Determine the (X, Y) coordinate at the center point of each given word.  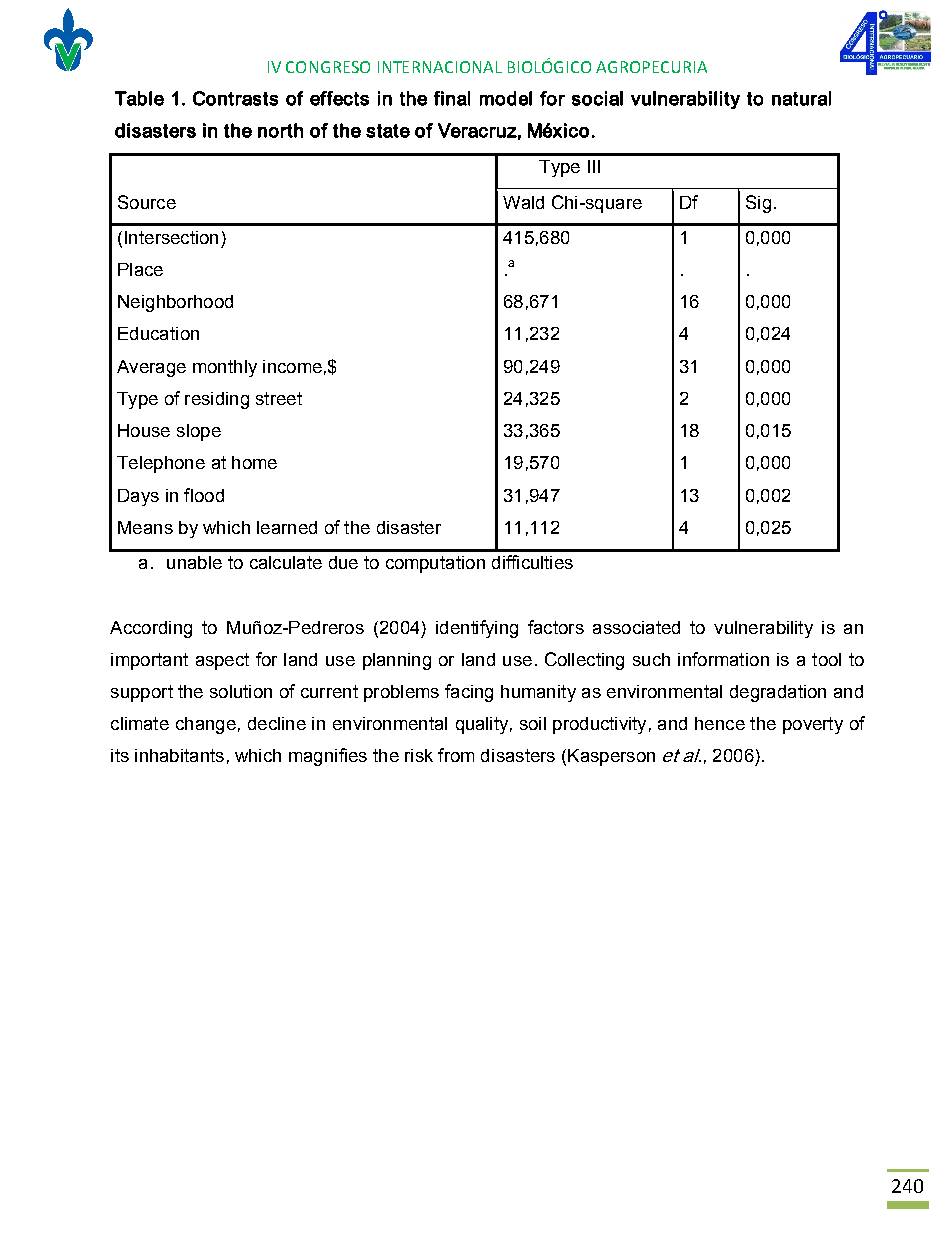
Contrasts (235, 98)
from (456, 755)
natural (801, 98)
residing (217, 400)
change (206, 725)
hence (720, 723)
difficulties (532, 562)
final (452, 98)
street (279, 398)
